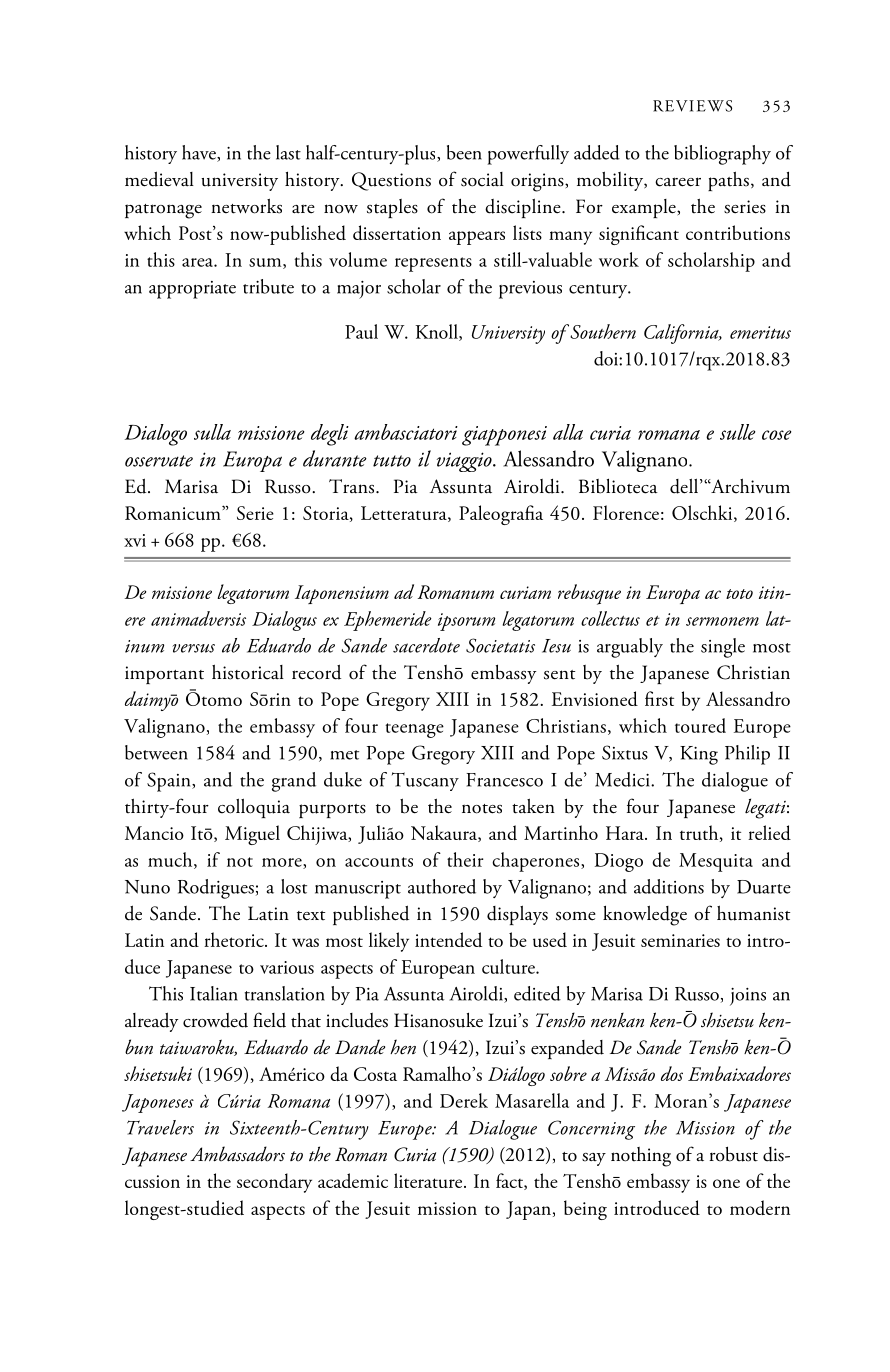  I want to click on historical, so click(248, 672).
